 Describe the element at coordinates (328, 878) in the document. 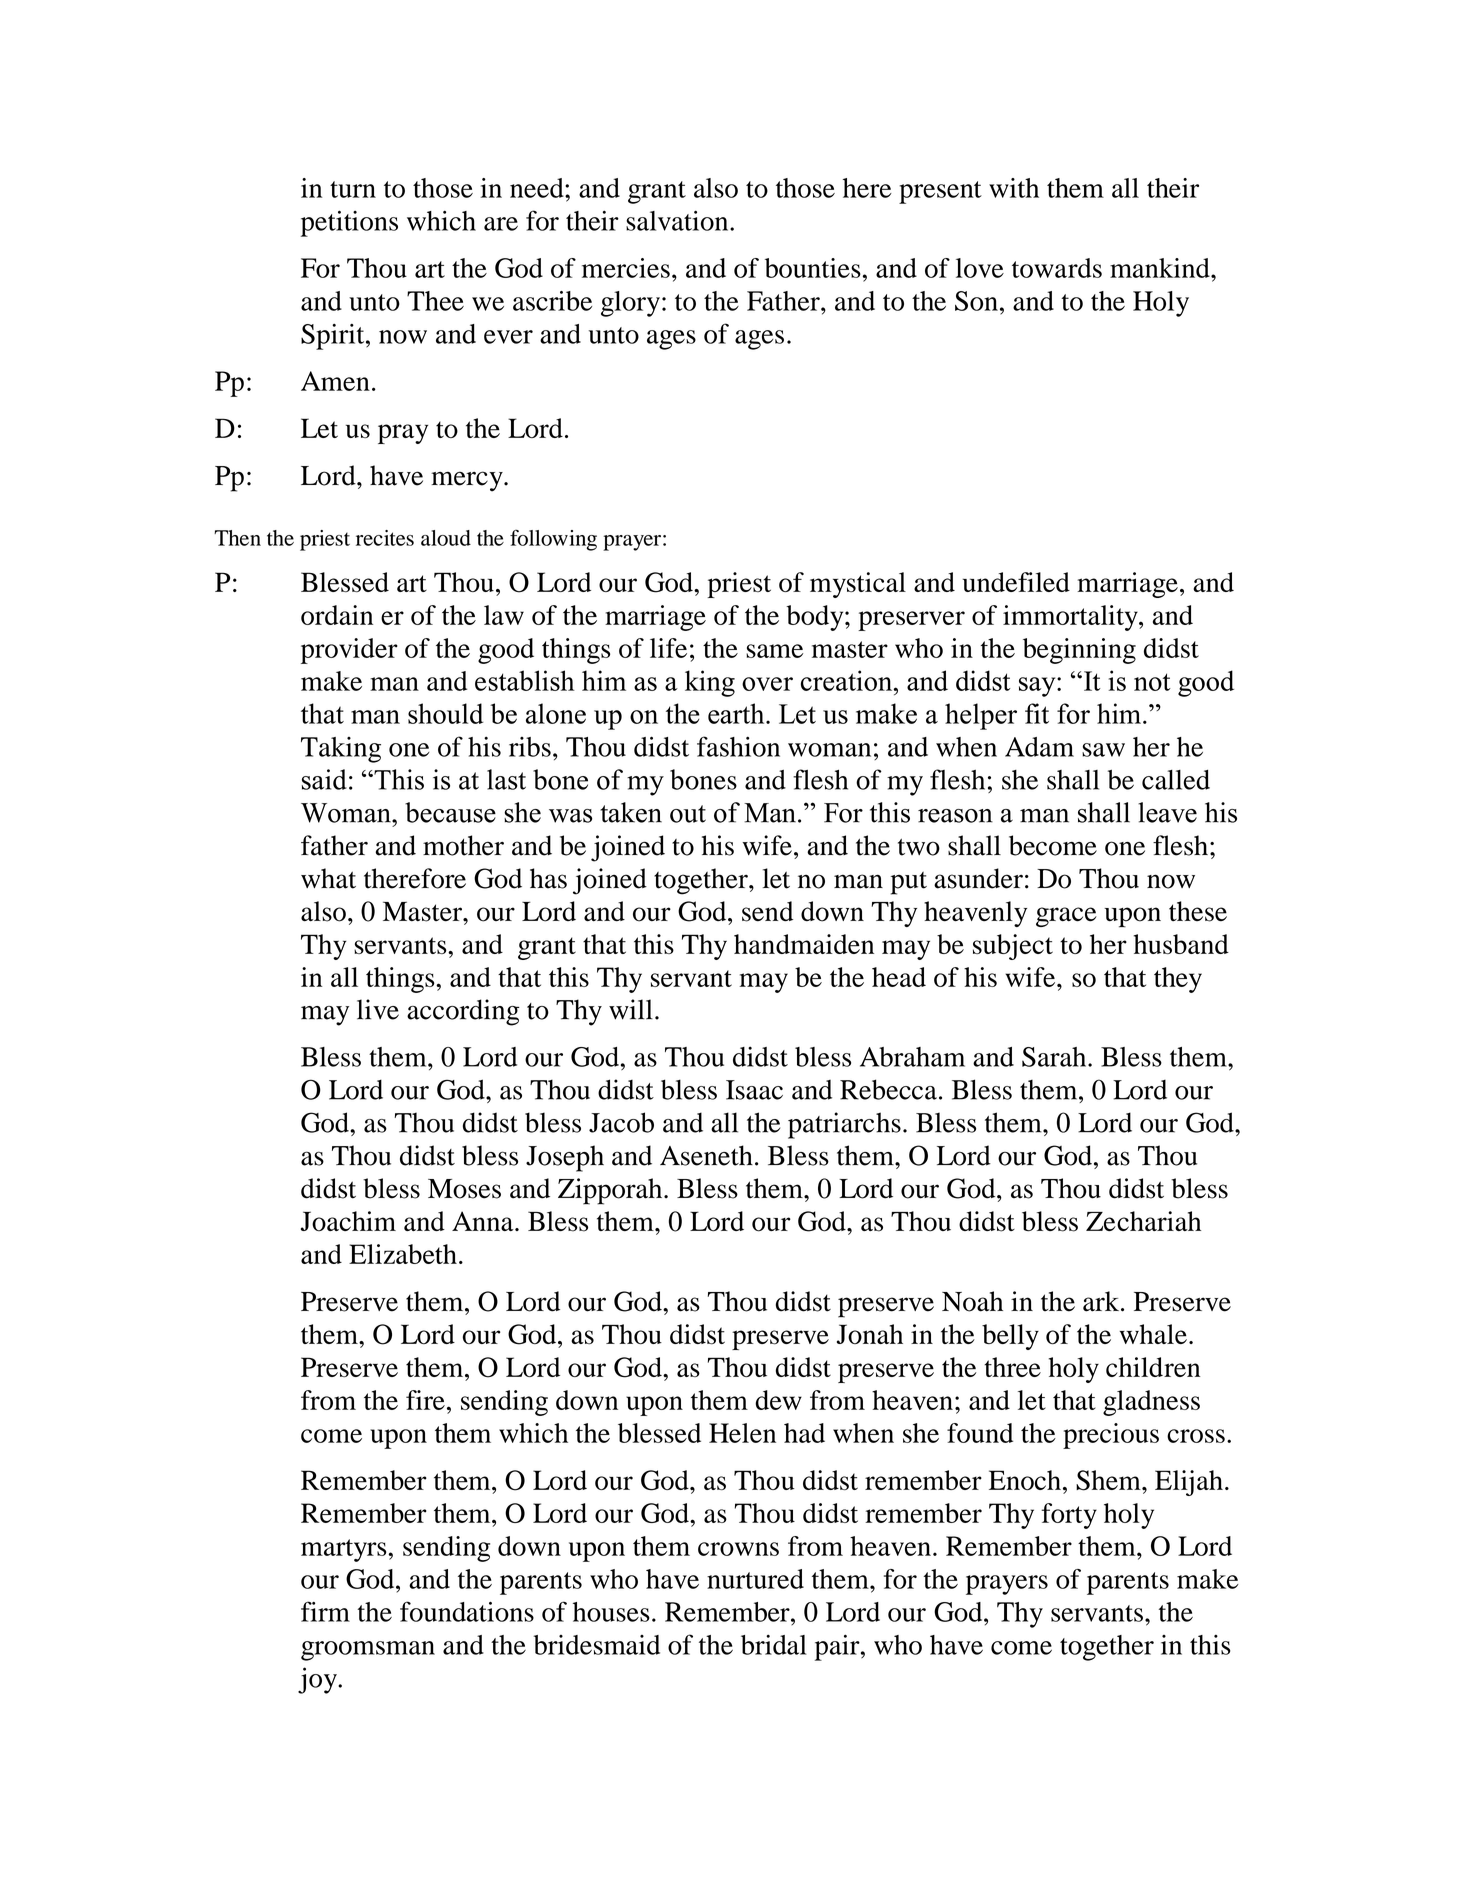

I see `what` at that location.
